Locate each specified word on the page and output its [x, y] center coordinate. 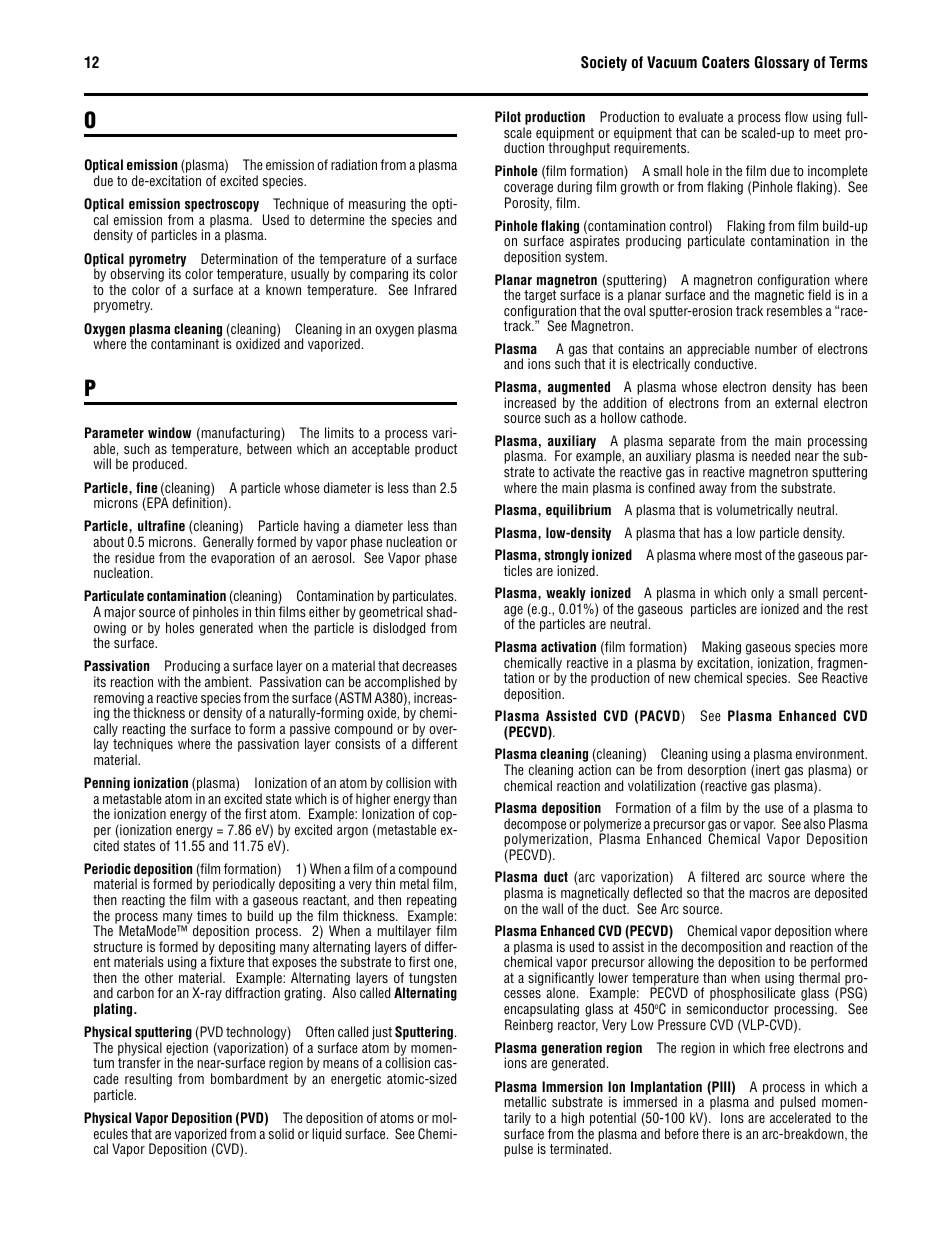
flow [796, 116]
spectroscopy [222, 207]
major [120, 614]
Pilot [508, 116]
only [762, 595]
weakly [566, 595]
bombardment [249, 1078]
